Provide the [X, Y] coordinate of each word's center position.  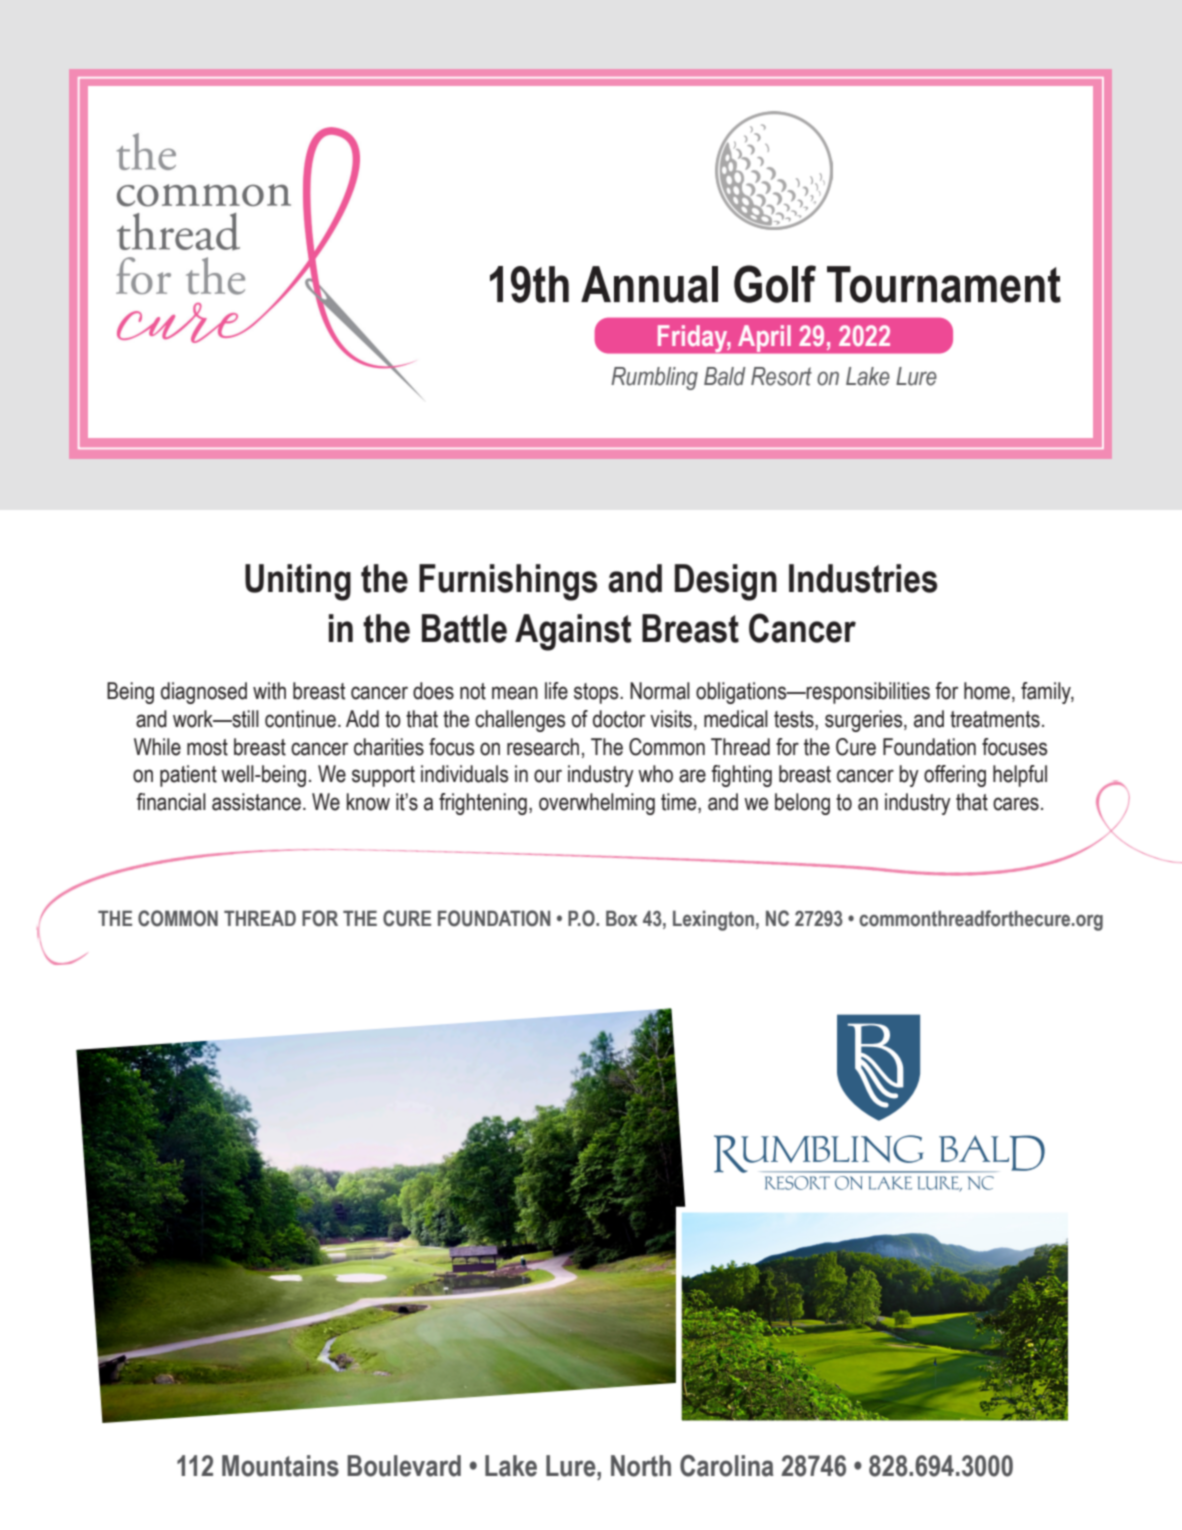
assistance [256, 802]
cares [1016, 804]
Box [622, 918]
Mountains [280, 1466]
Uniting [298, 582]
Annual [649, 284]
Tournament [944, 284]
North [641, 1466]
